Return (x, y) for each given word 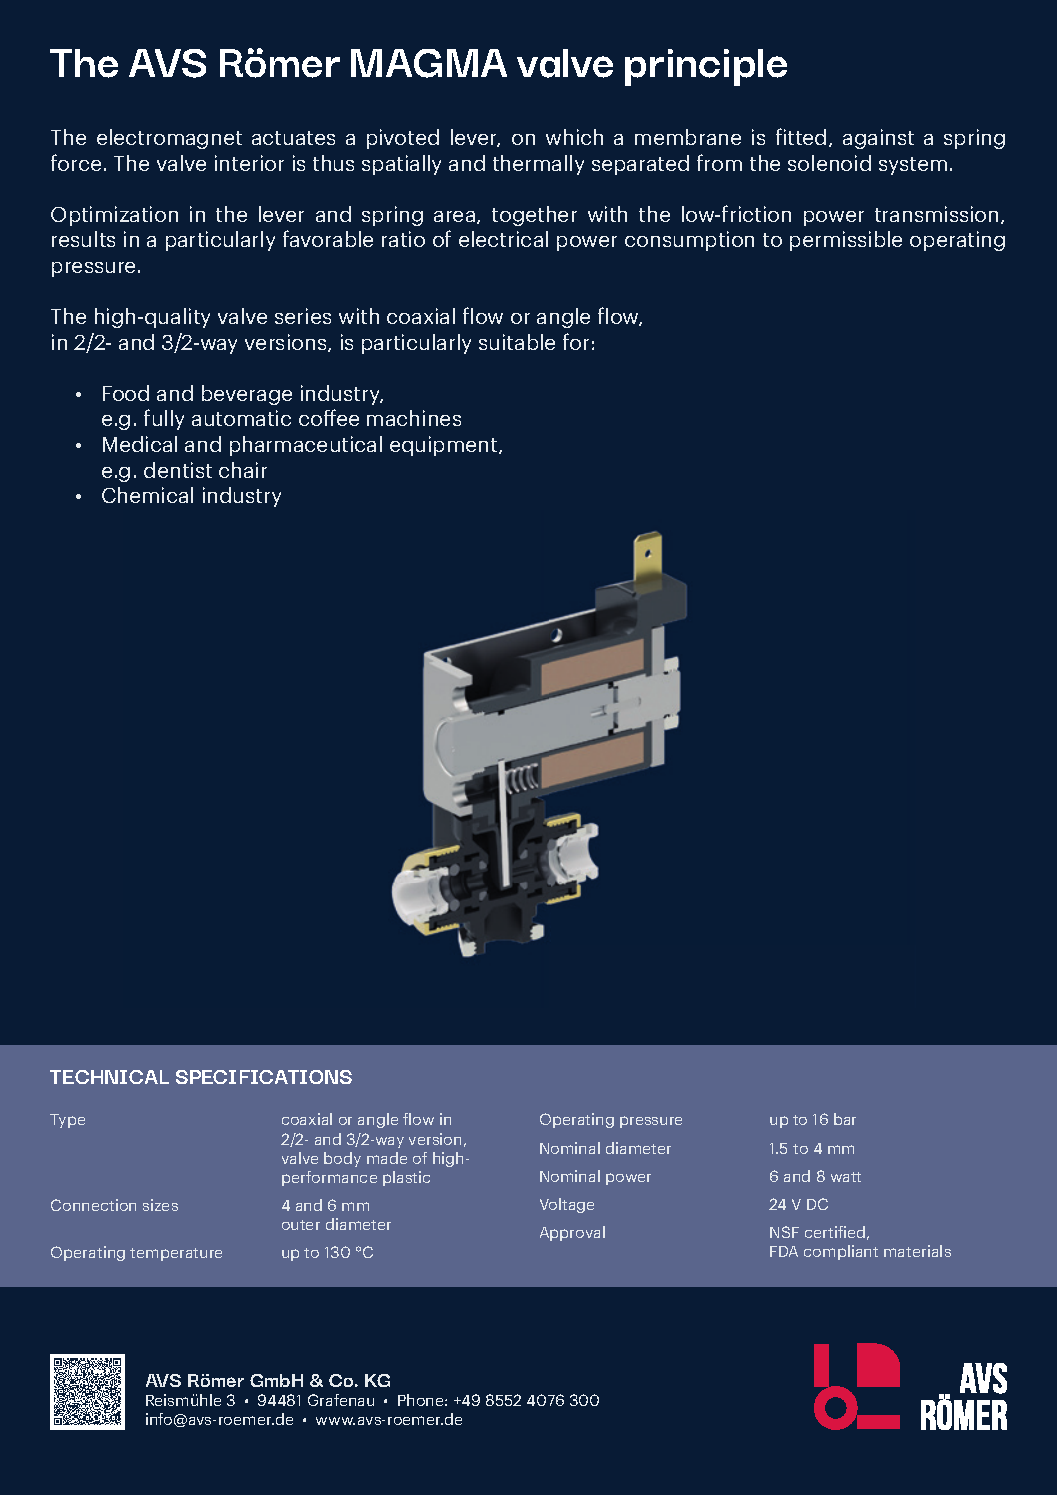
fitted (801, 136)
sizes (160, 1205)
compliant (841, 1252)
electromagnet (169, 139)
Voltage (567, 1205)
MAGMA (429, 63)
